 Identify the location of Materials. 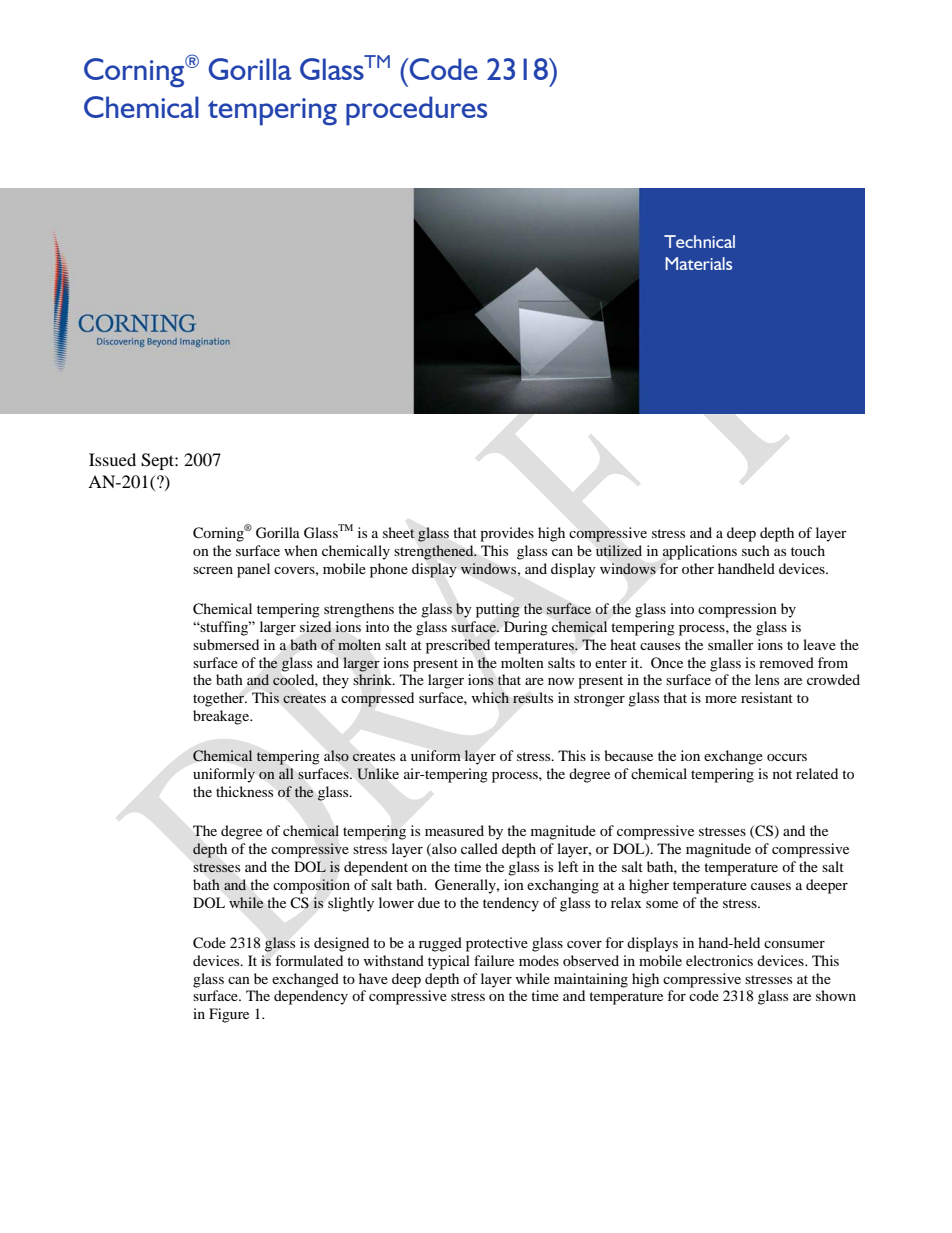
(698, 263).
